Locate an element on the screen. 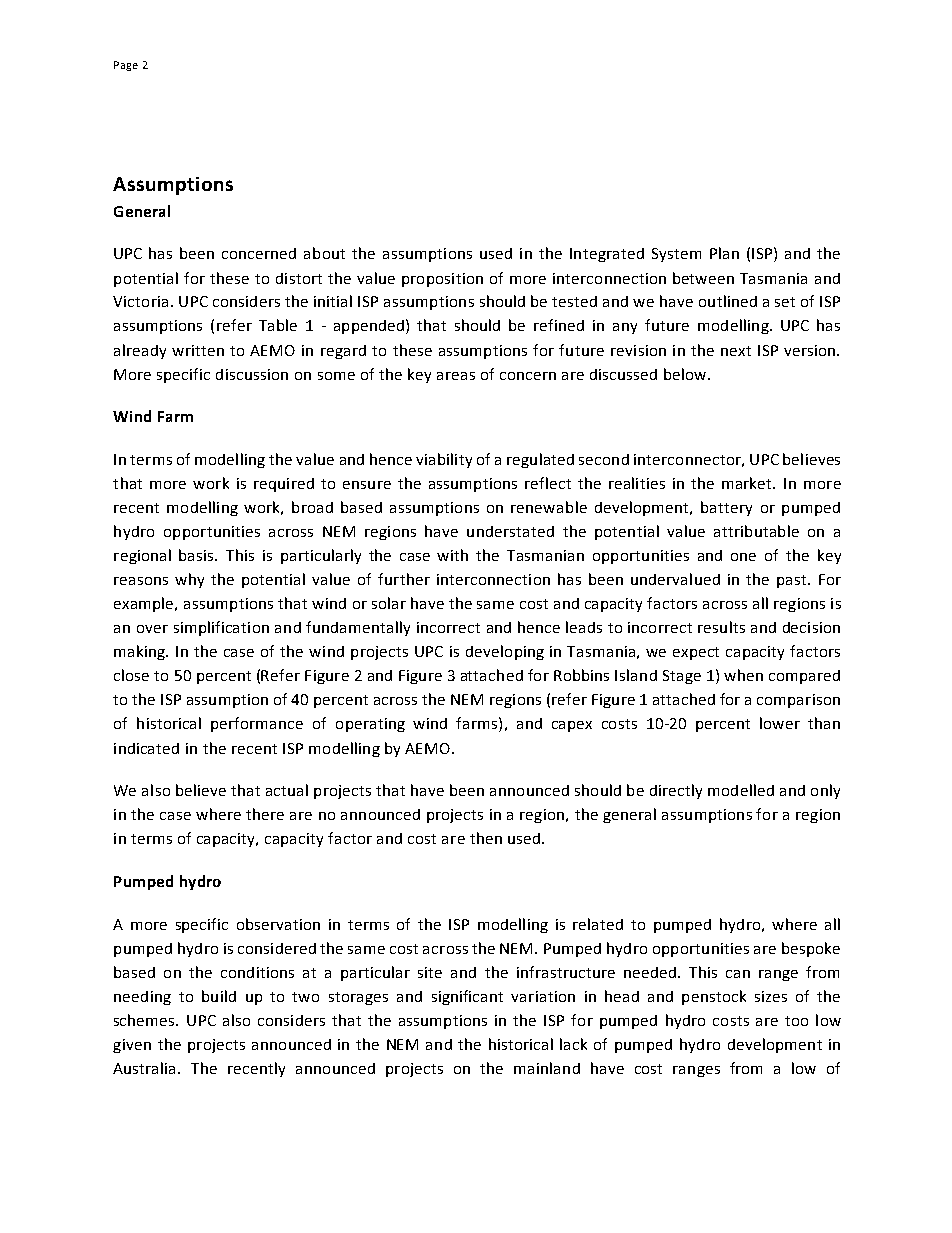 This screenshot has width=952, height=1233. basis is located at coordinates (198, 555).
